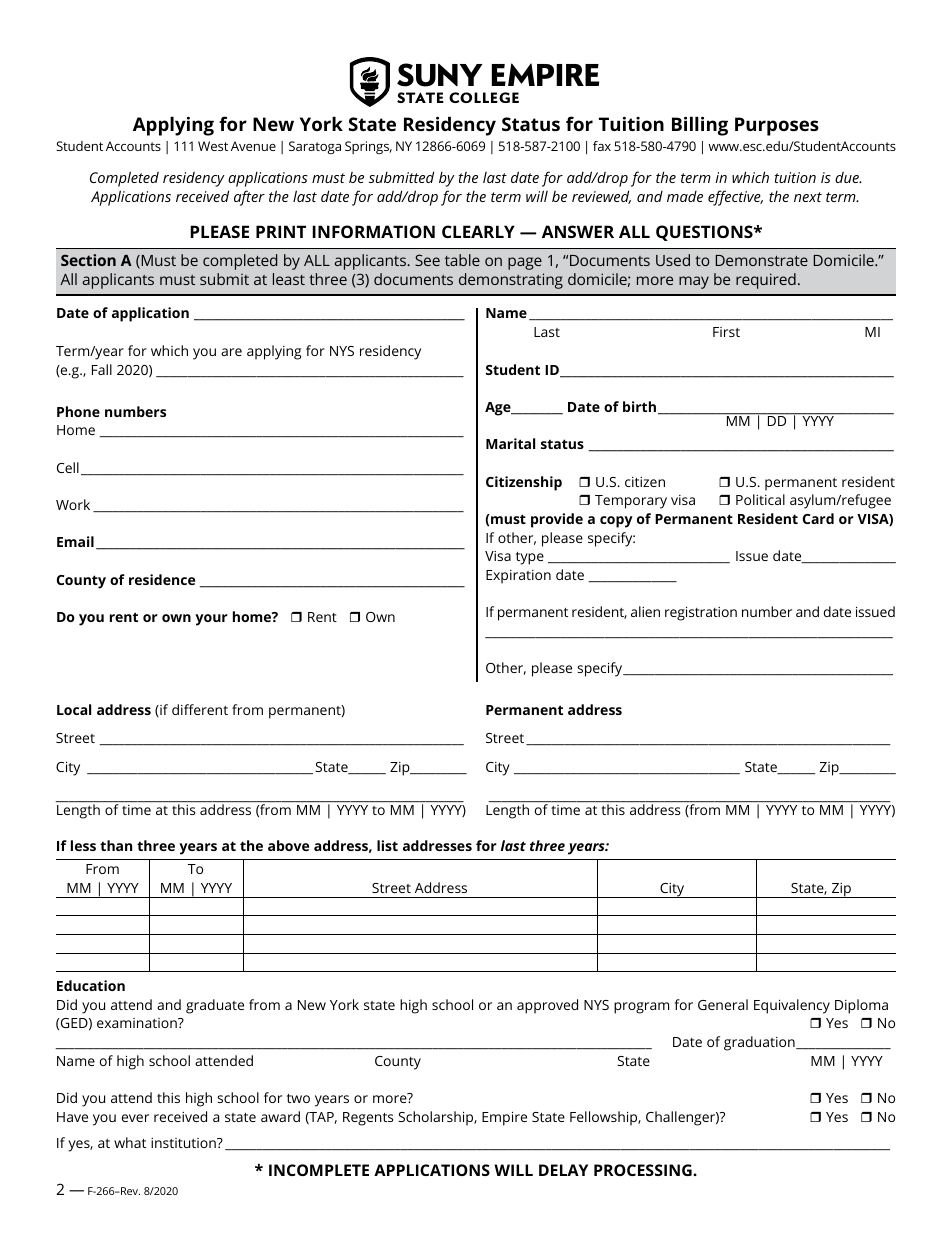 This screenshot has width=952, height=1233. Describe the element at coordinates (211, 620) in the screenshot. I see `your` at that location.
